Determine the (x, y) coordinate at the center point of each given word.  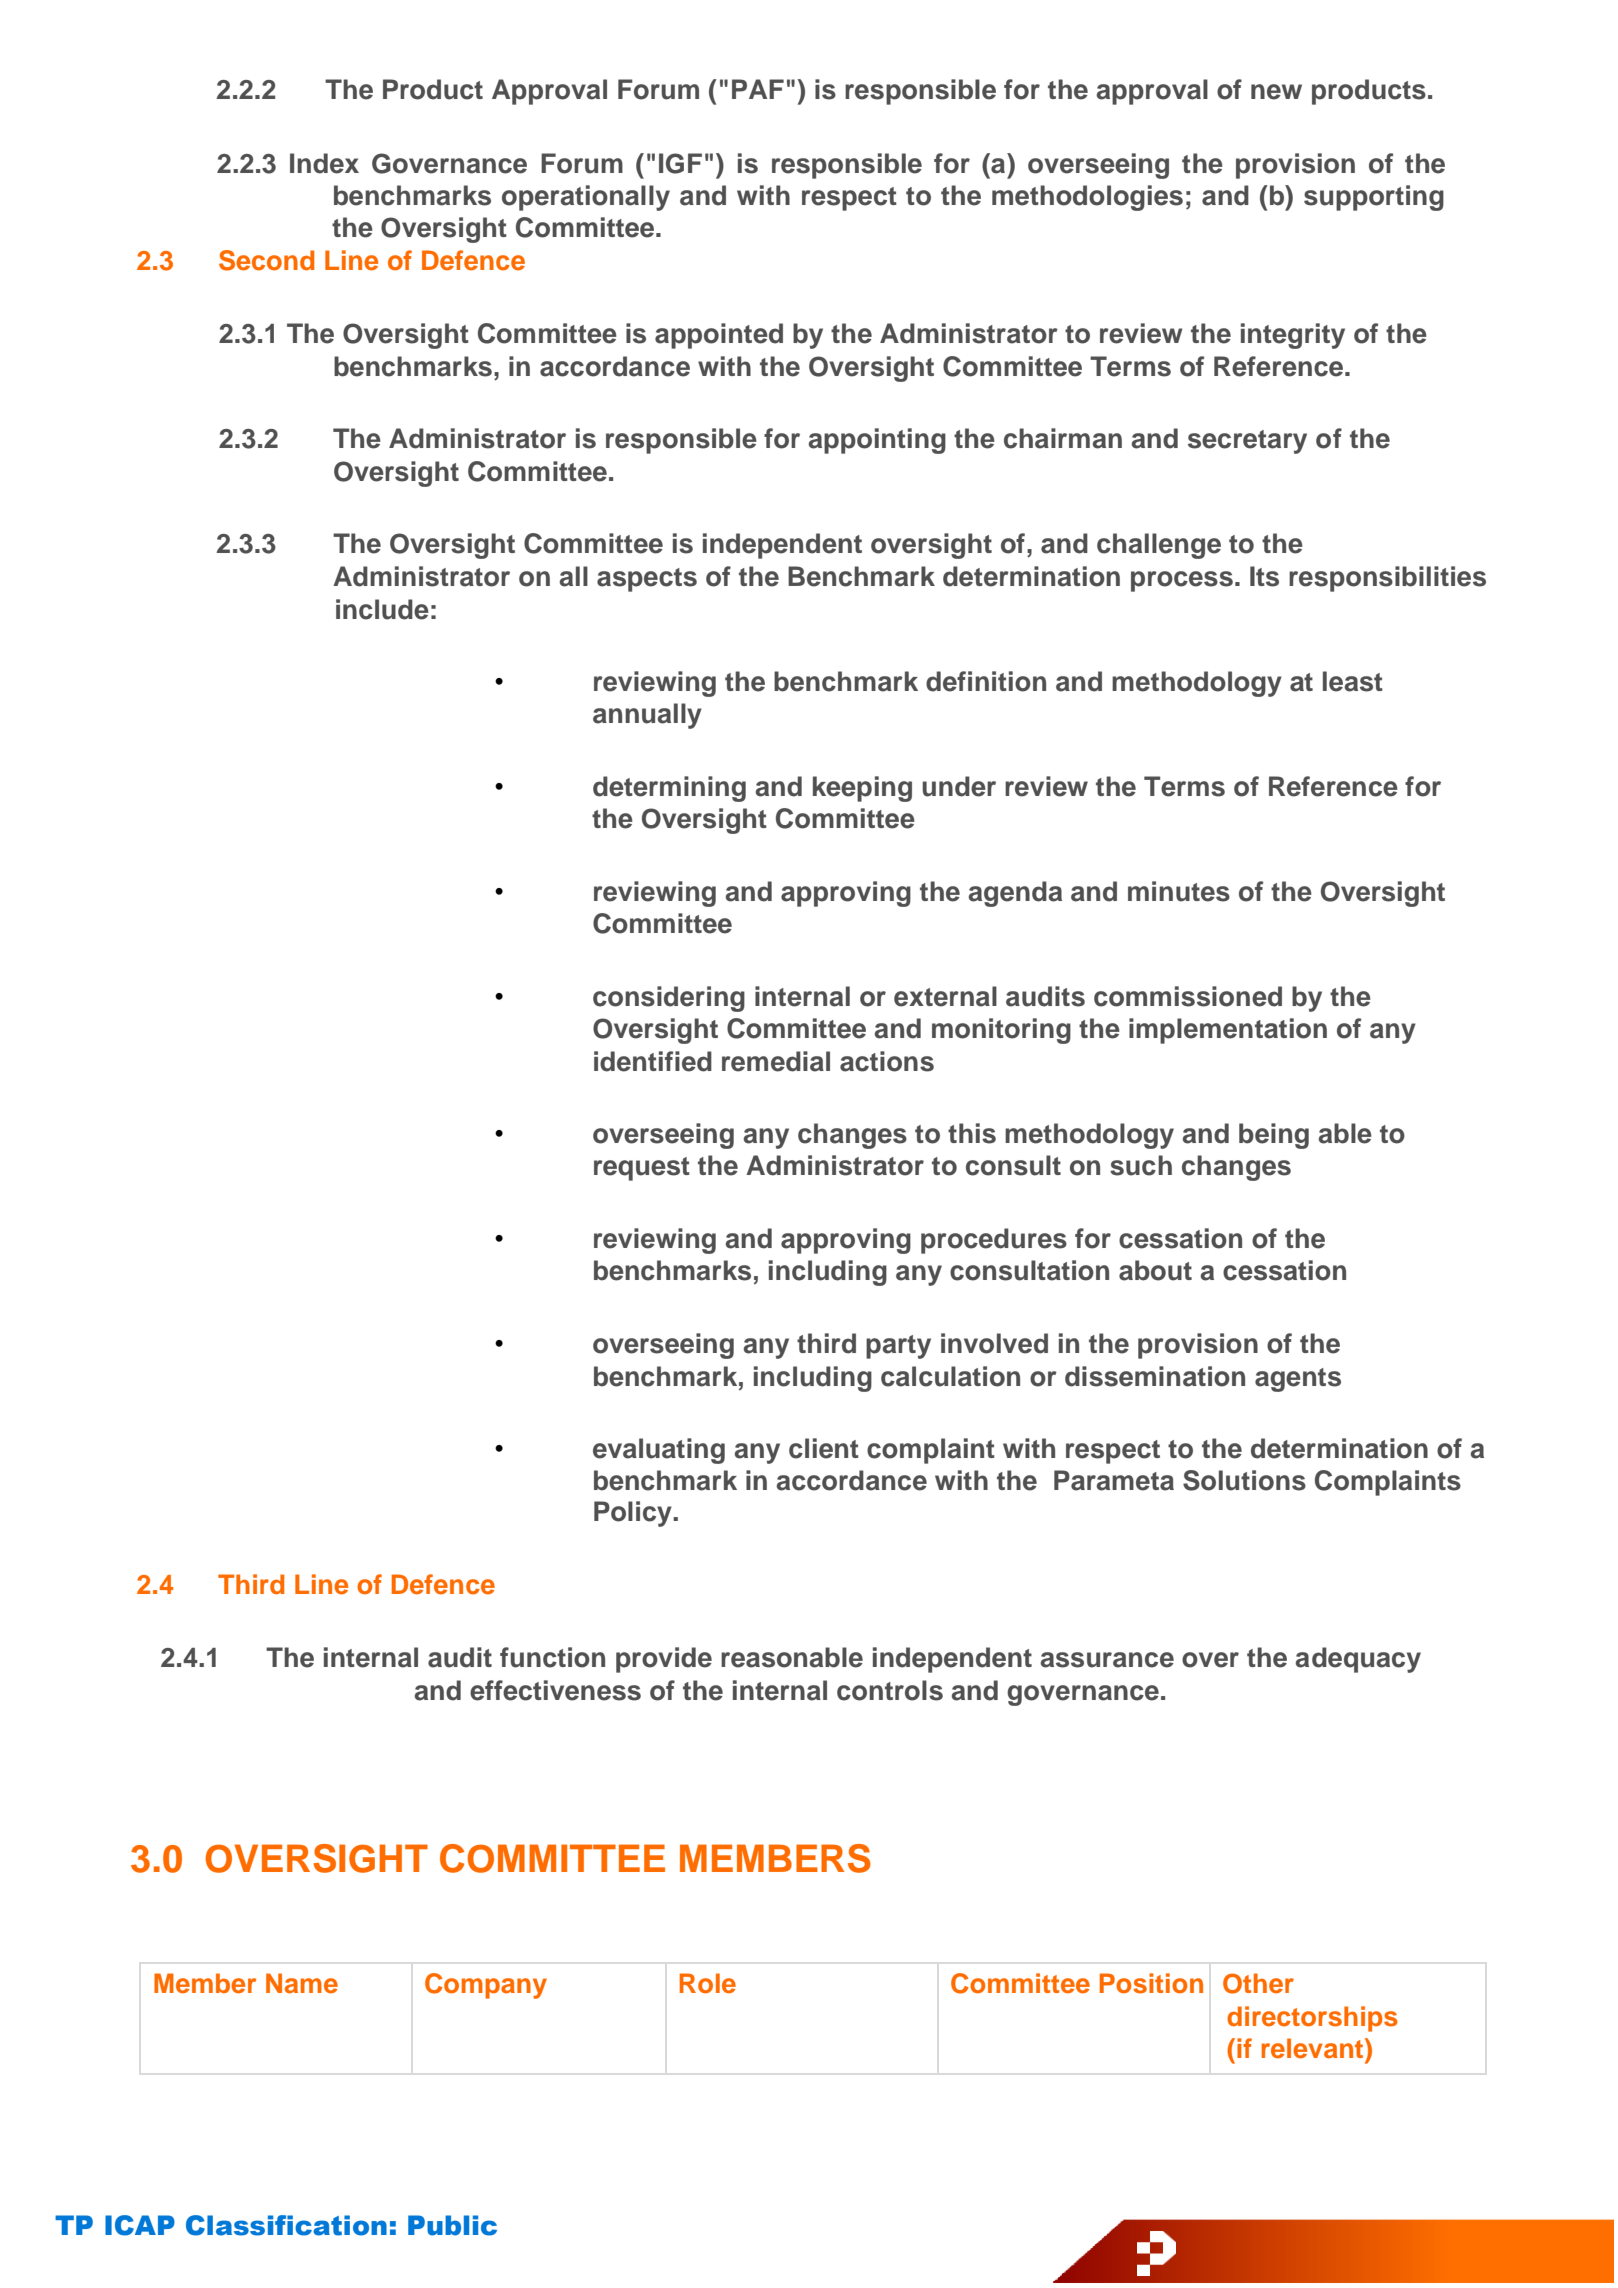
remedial (776, 1061)
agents (1298, 1380)
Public (452, 2225)
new (1276, 92)
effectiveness (555, 1690)
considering (669, 999)
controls (890, 1690)
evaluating (659, 1451)
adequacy (1358, 1660)
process (1182, 581)
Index (324, 163)
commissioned (1188, 996)
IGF (680, 163)
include (382, 609)
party (898, 1347)
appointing (877, 441)
